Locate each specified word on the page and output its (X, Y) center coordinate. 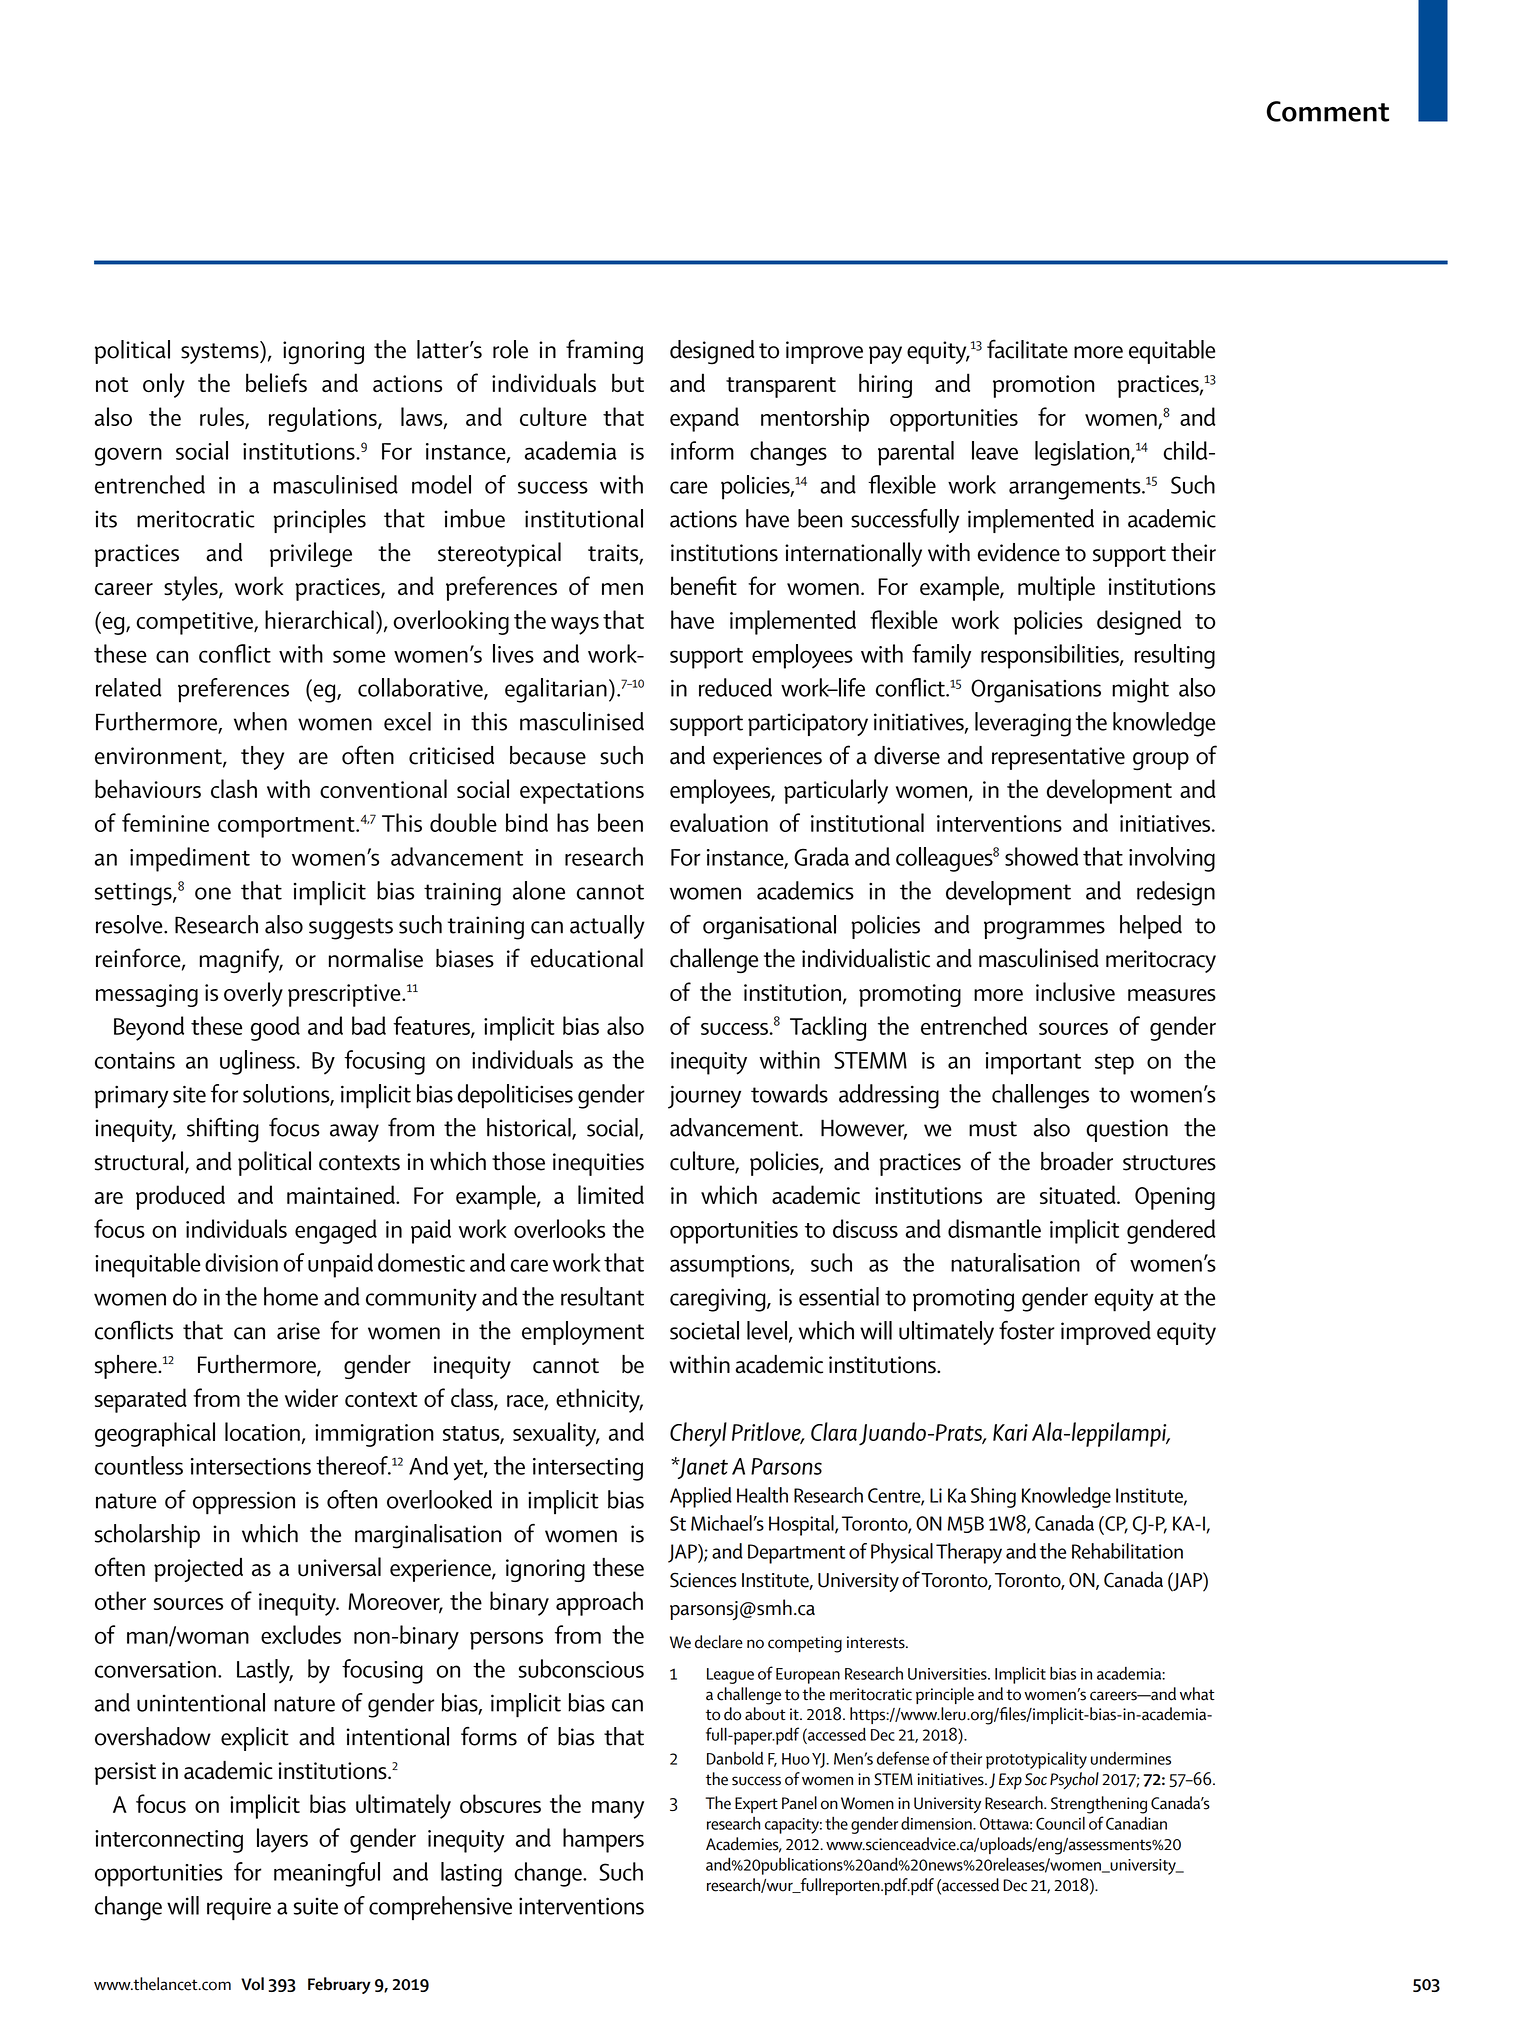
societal (704, 1330)
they (262, 758)
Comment (1328, 111)
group (1161, 761)
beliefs (276, 382)
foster (1027, 1330)
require (239, 1908)
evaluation (719, 822)
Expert (756, 1805)
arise (298, 1331)
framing (604, 352)
